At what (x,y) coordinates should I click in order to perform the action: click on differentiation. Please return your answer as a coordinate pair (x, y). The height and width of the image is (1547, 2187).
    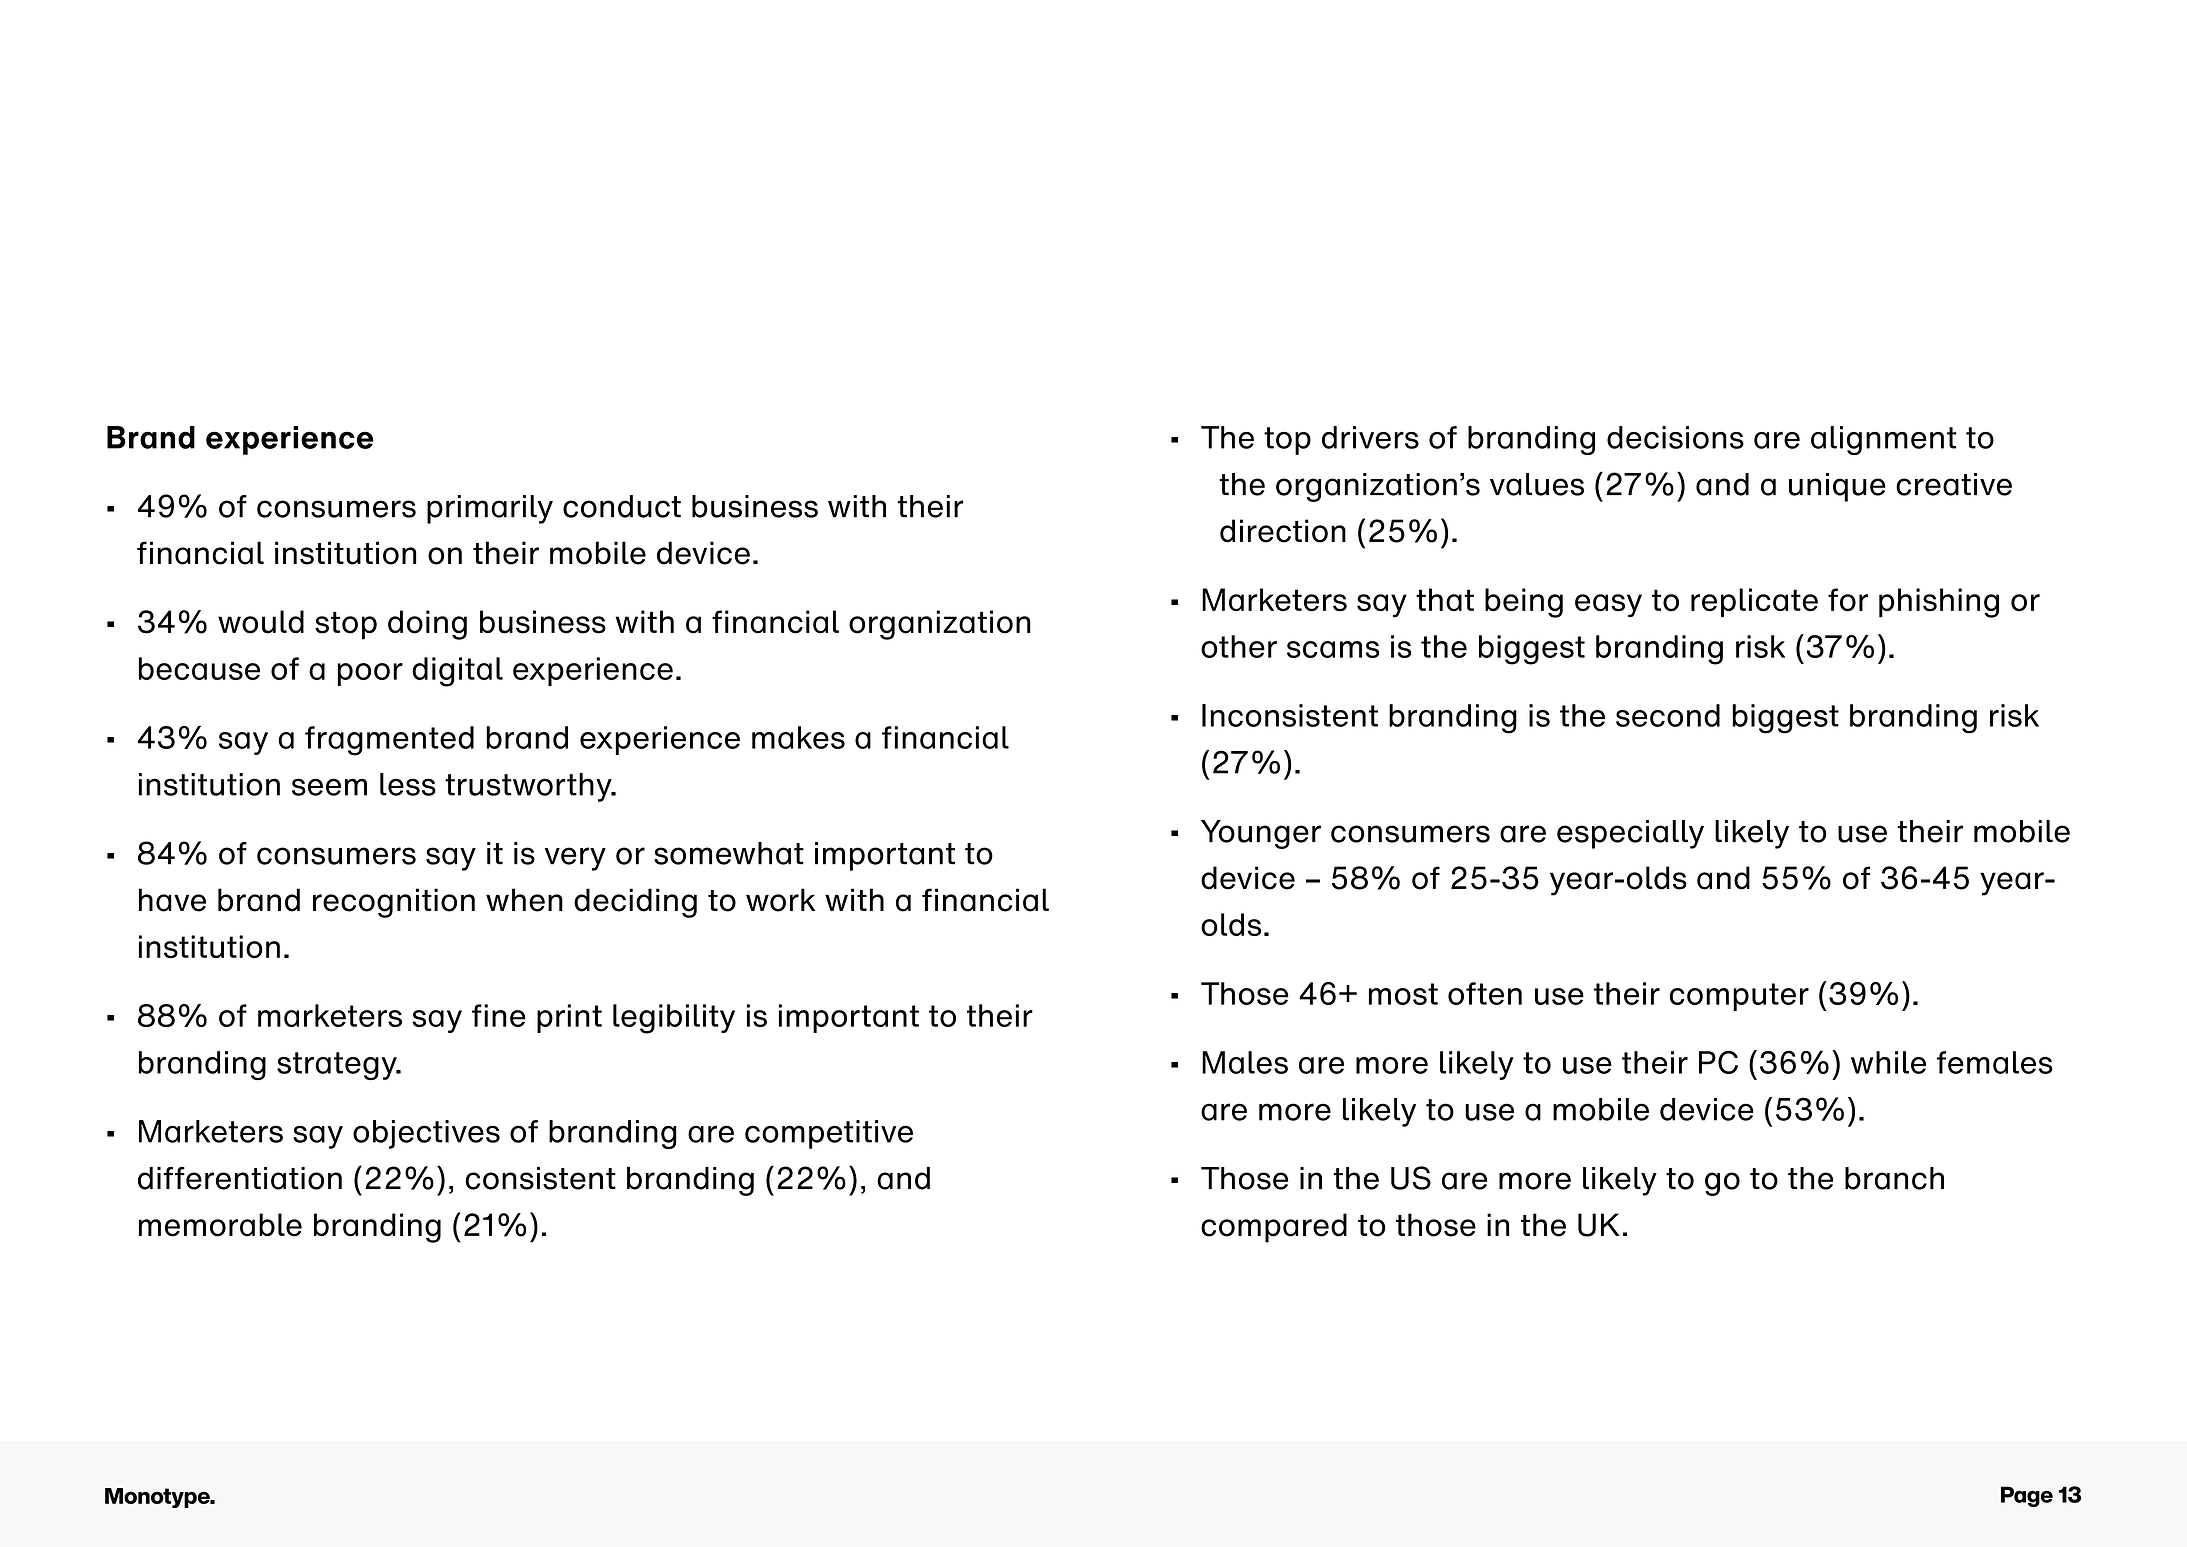
    Looking at the image, I should click on (240, 1178).
